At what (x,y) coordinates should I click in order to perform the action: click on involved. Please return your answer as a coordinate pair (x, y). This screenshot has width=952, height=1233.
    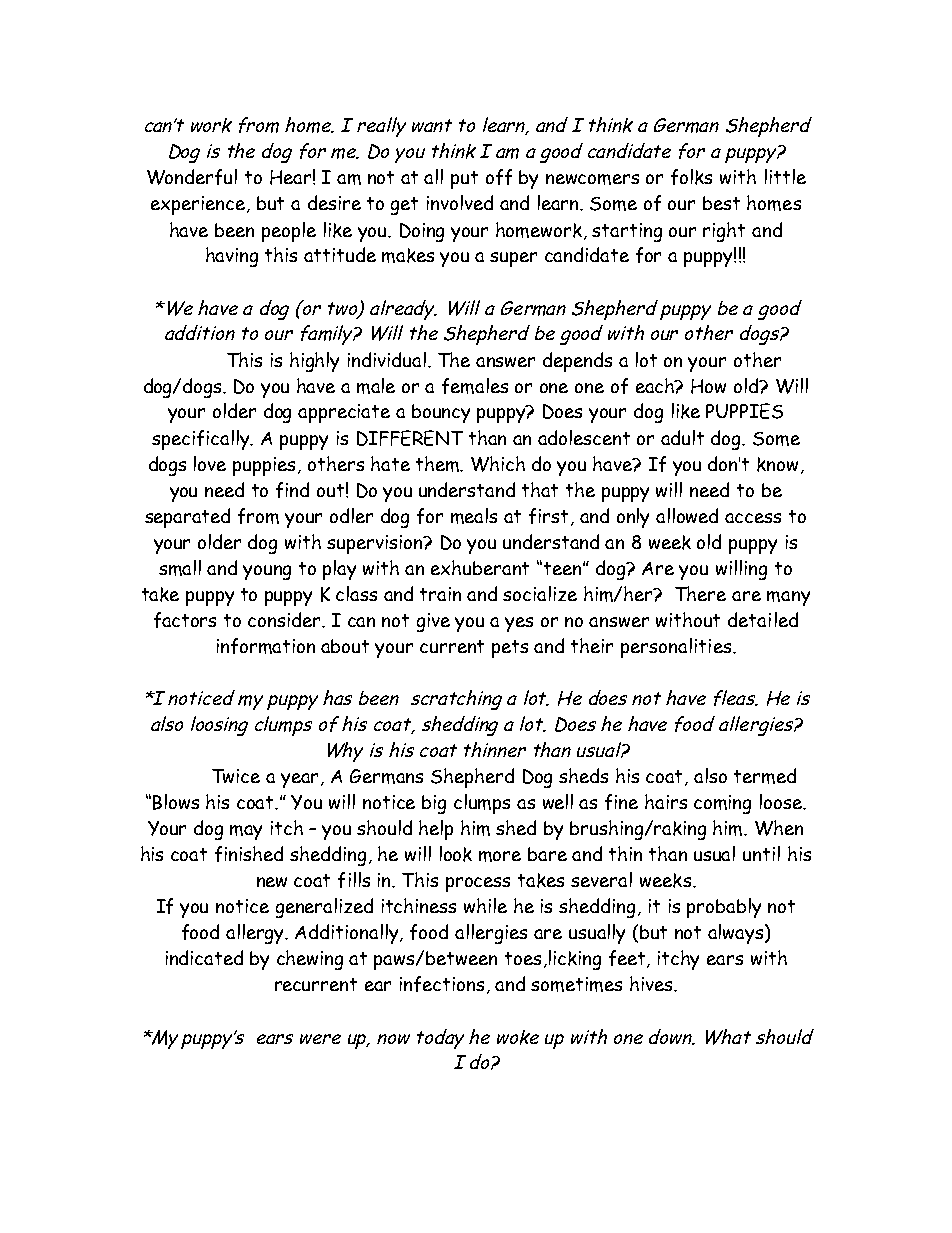
    Looking at the image, I should click on (460, 202).
